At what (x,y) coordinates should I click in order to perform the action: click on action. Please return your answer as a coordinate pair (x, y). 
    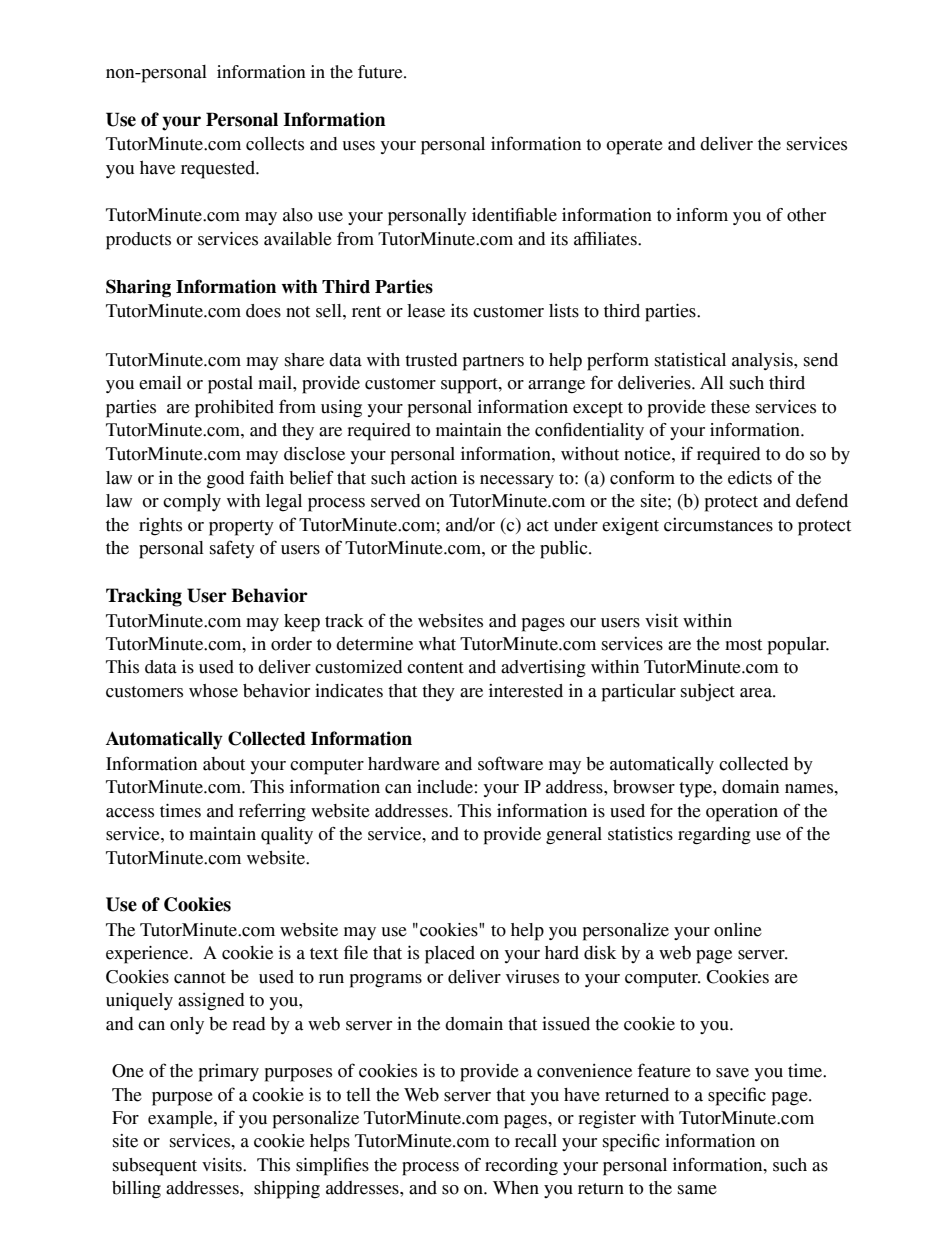
    Looking at the image, I should click on (434, 478).
